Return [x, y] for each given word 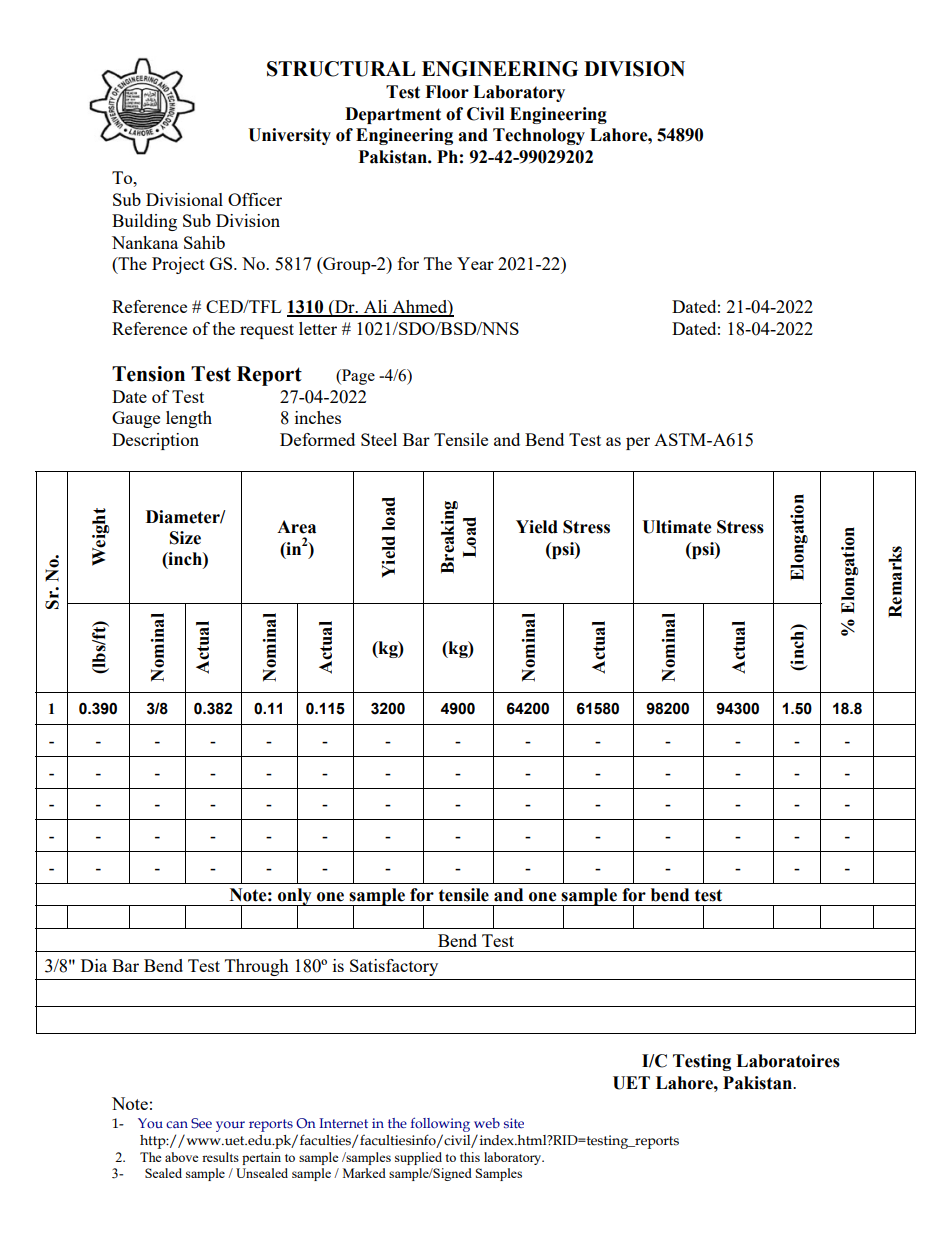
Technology [539, 136]
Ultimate [677, 527]
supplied [418, 1158]
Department [393, 115]
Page [357, 377]
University [289, 136]
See [201, 1123]
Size [185, 538]
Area [296, 527]
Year [475, 263]
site [514, 1123]
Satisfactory [394, 967]
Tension [148, 374]
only [295, 898]
